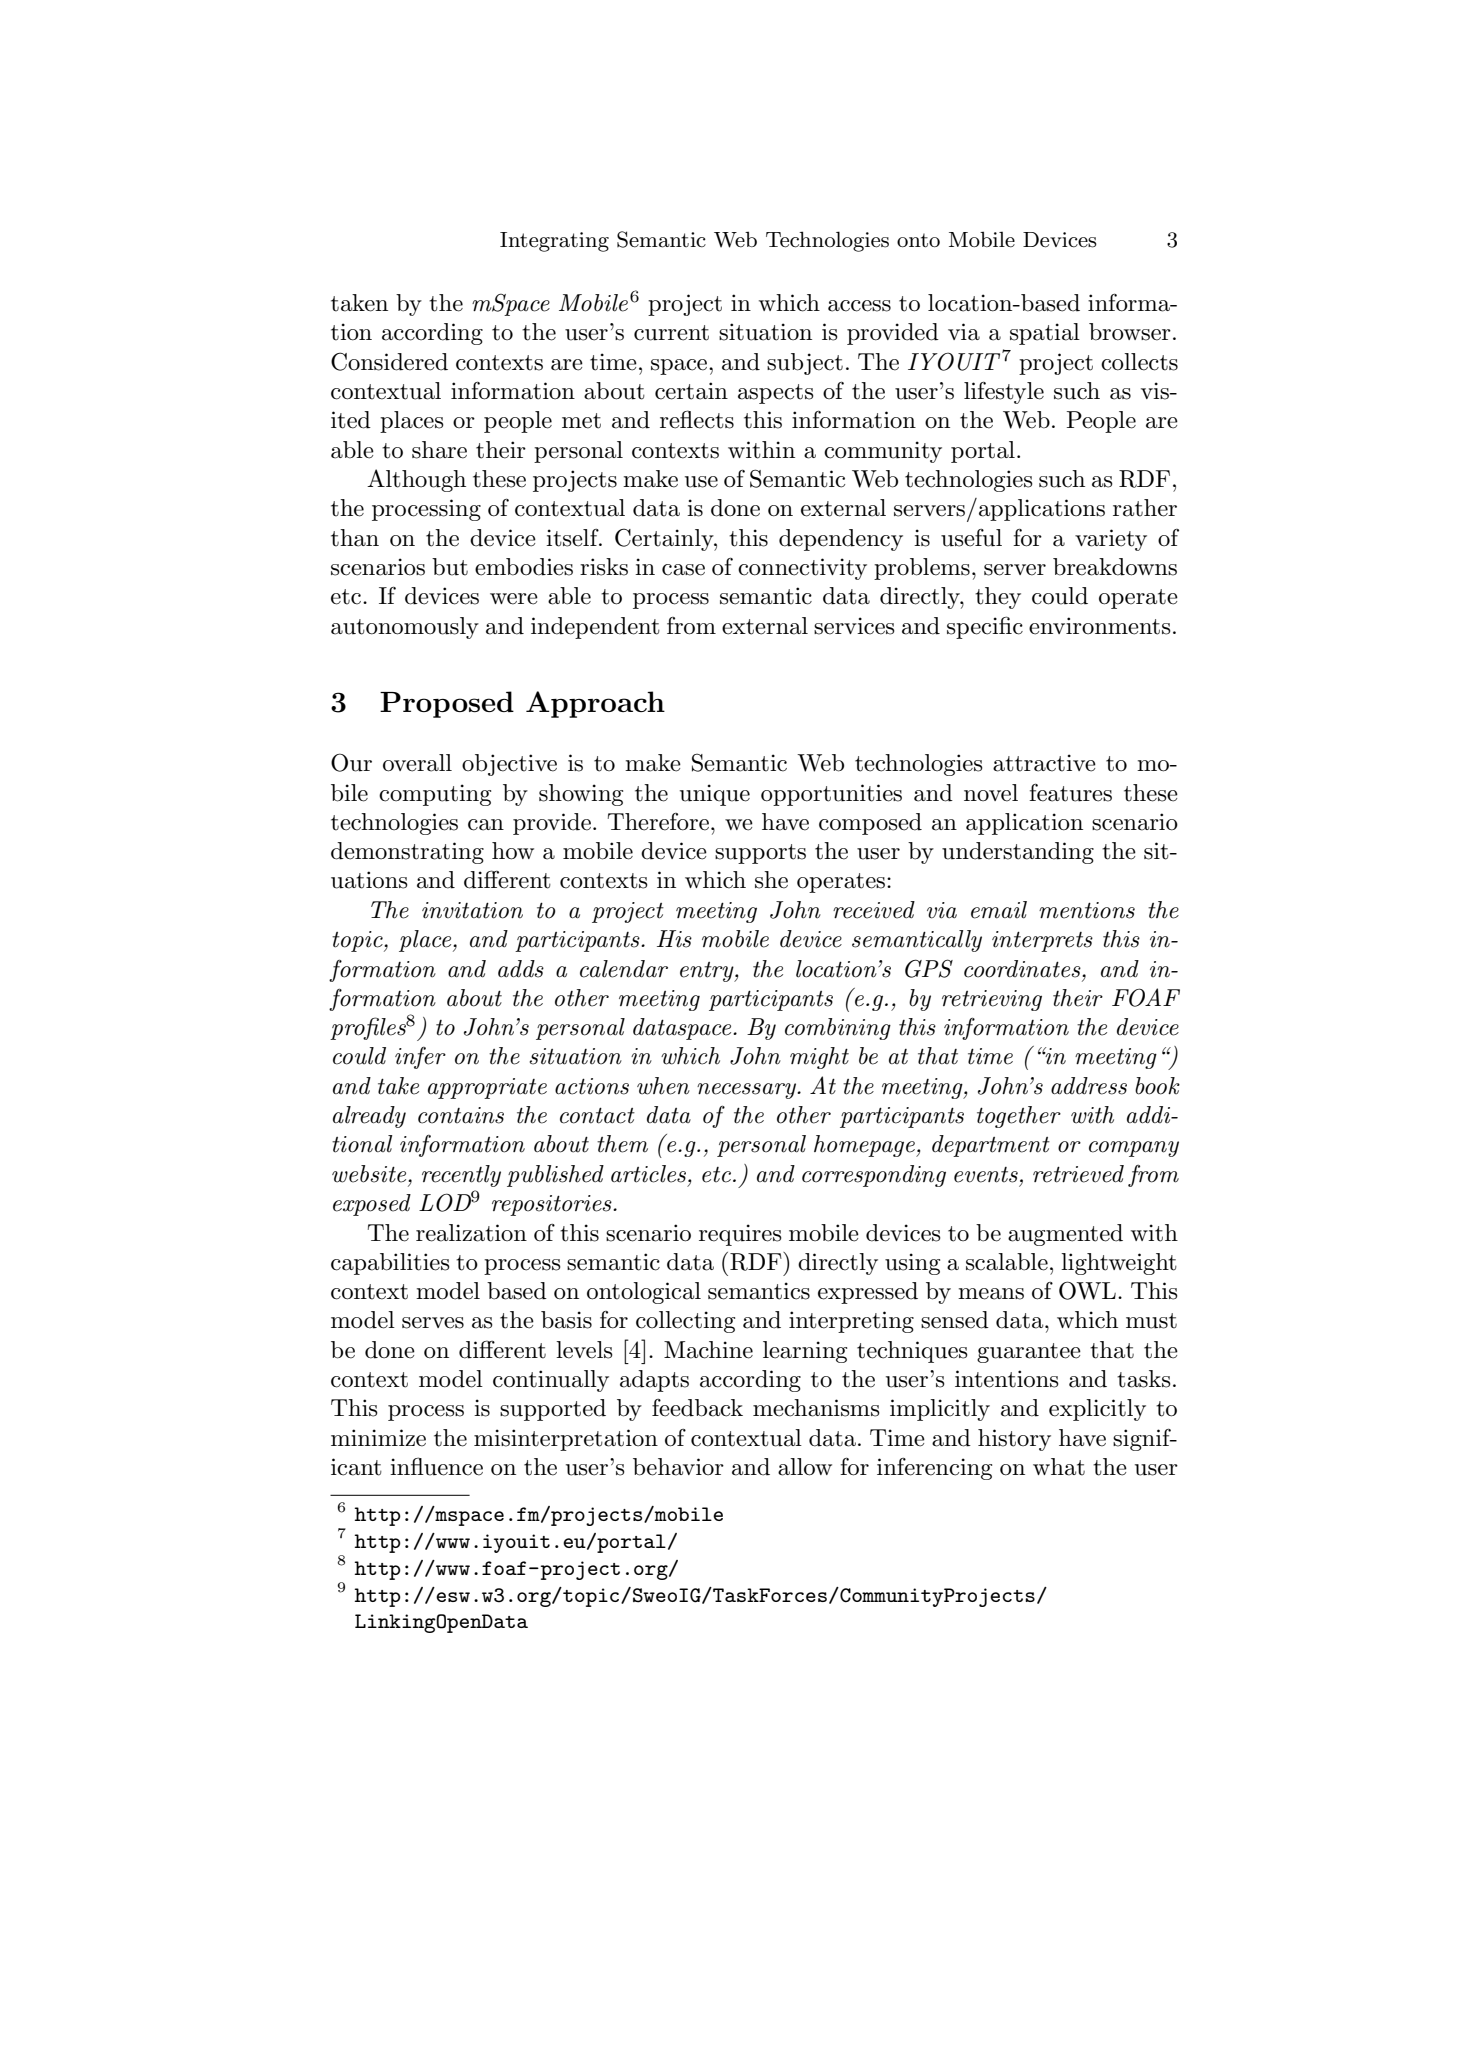  What do you see at coordinates (802, 569) in the screenshot?
I see `connectivity` at bounding box center [802, 569].
